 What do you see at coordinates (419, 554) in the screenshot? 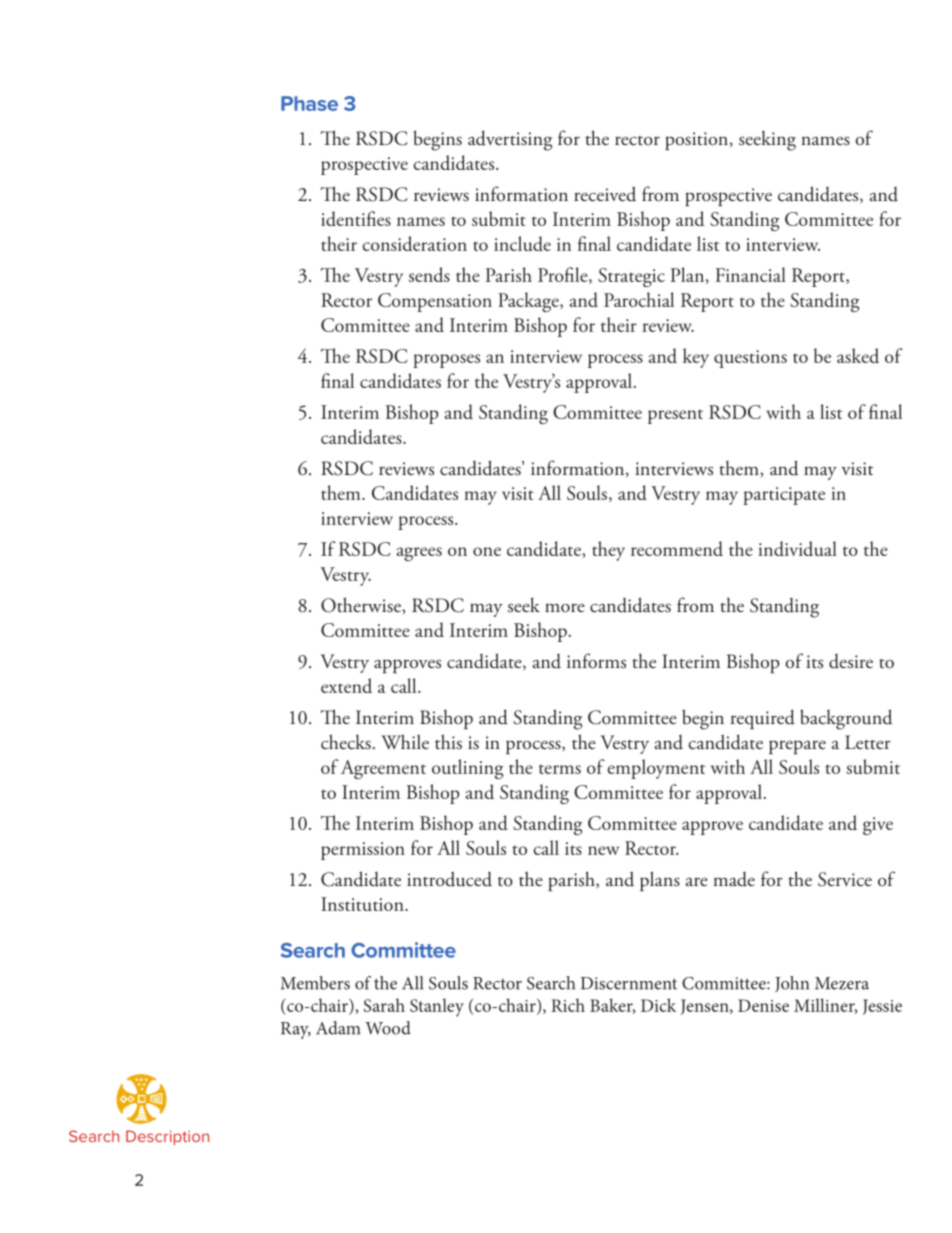
I see `agrees` at bounding box center [419, 554].
